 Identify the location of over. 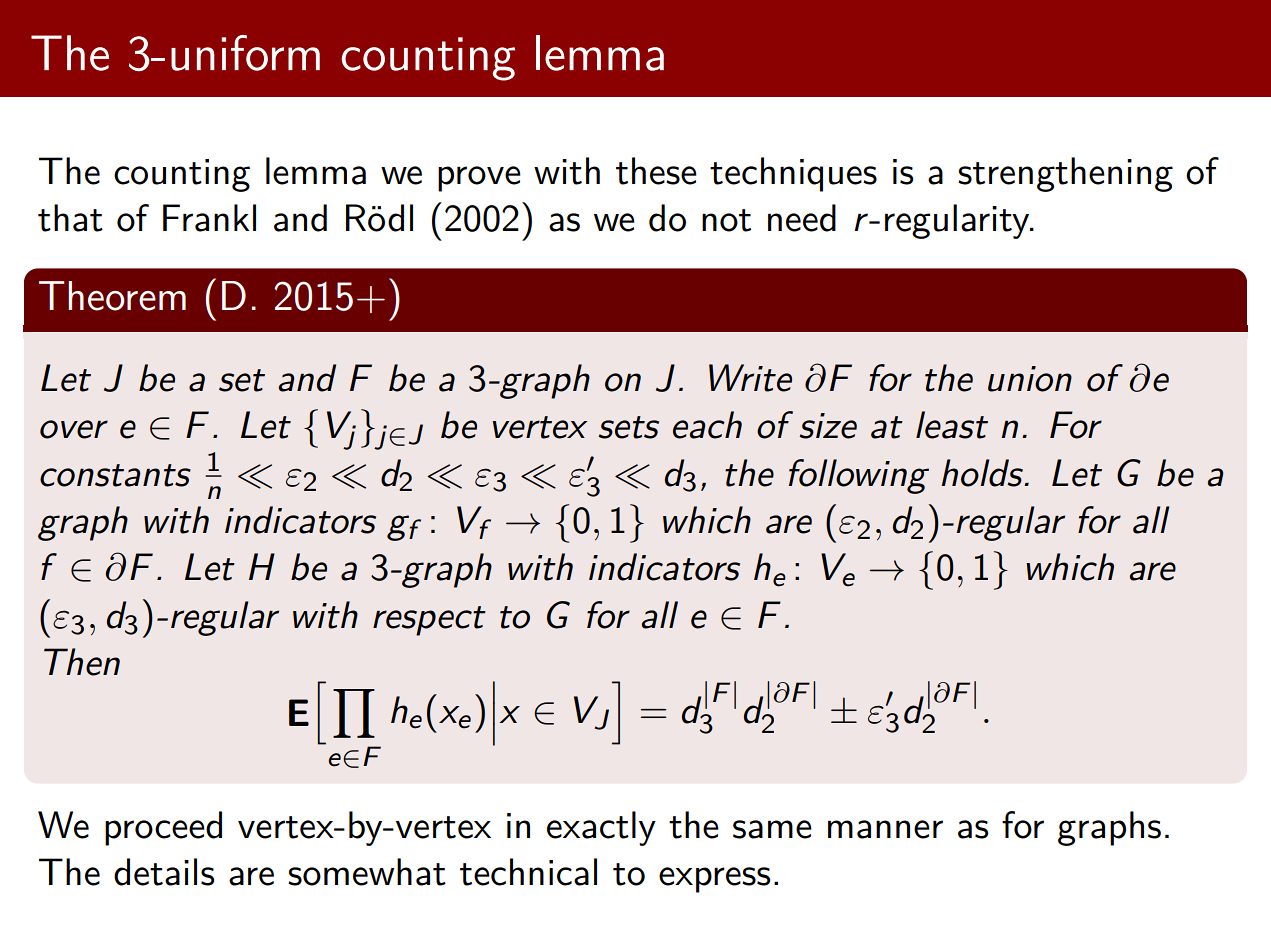
(74, 429).
